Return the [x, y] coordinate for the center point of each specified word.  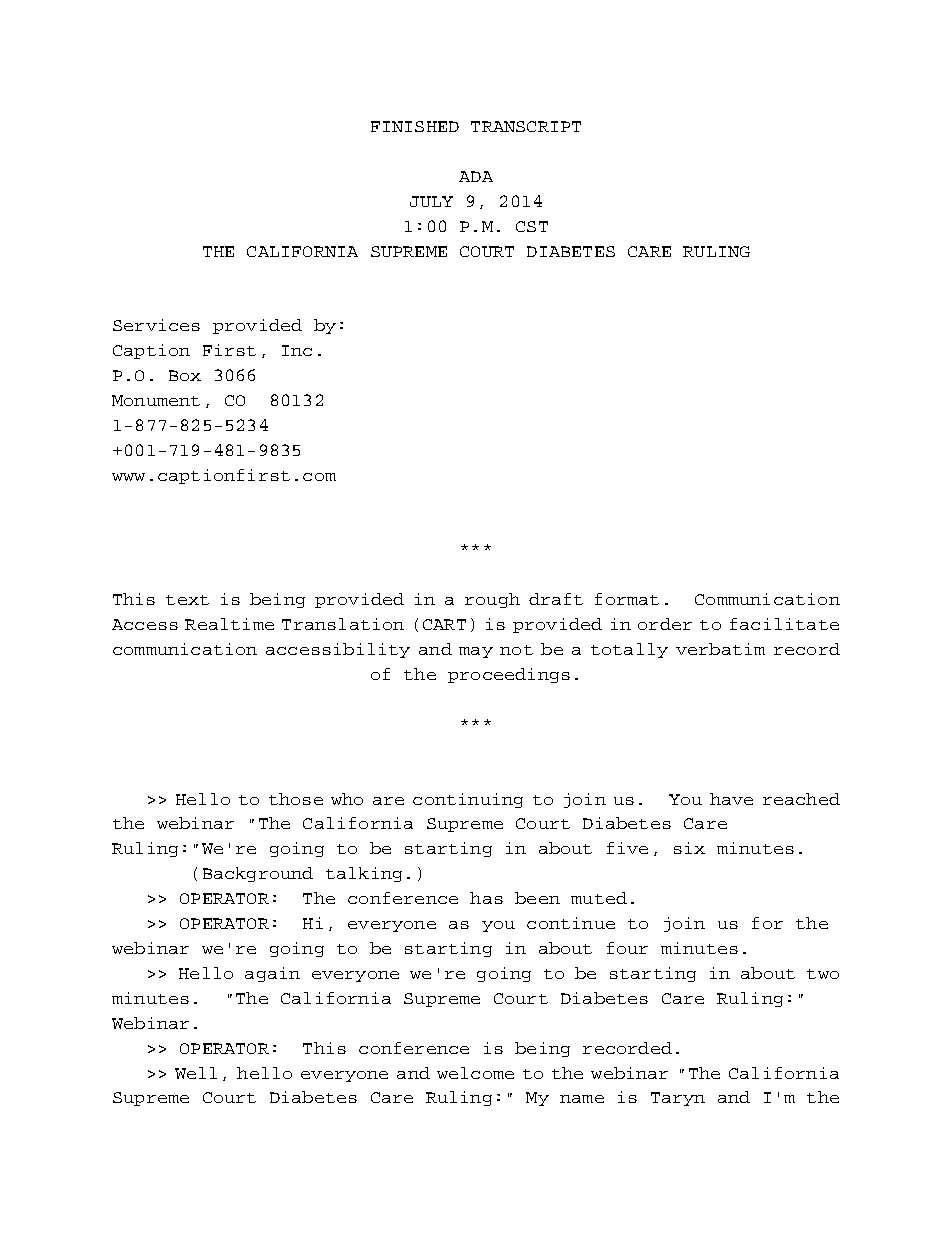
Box [185, 375]
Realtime [229, 624]
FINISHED [415, 126]
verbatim [720, 649]
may [476, 652]
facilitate [784, 624]
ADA [476, 176]
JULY [431, 201]
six [689, 848]
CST [532, 226]
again [272, 974]
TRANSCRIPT [526, 126]
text [187, 600]
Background [258, 874]
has [486, 898]
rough [492, 600]
